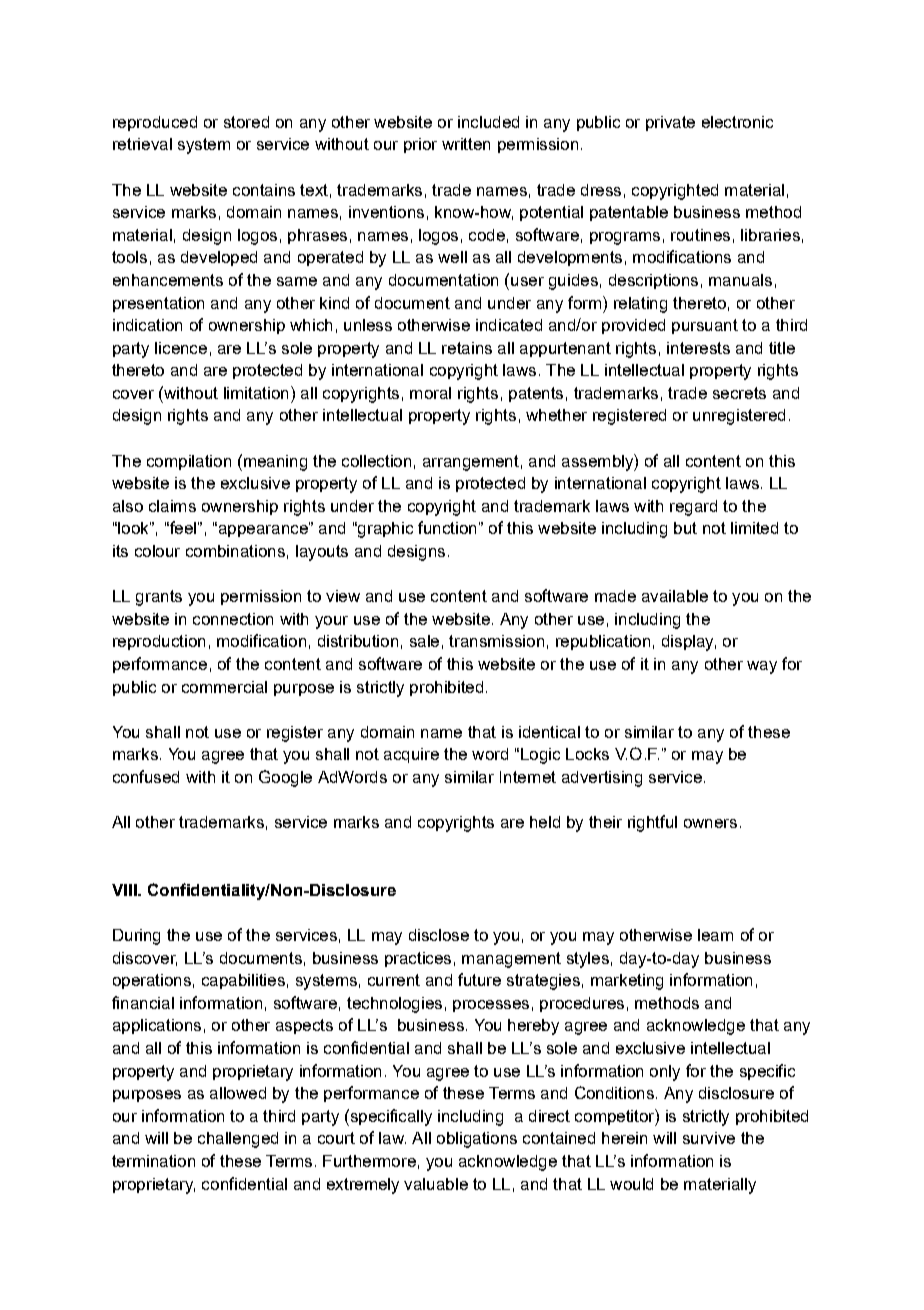  What do you see at coordinates (243, 981) in the document?
I see `capabilities` at bounding box center [243, 981].
